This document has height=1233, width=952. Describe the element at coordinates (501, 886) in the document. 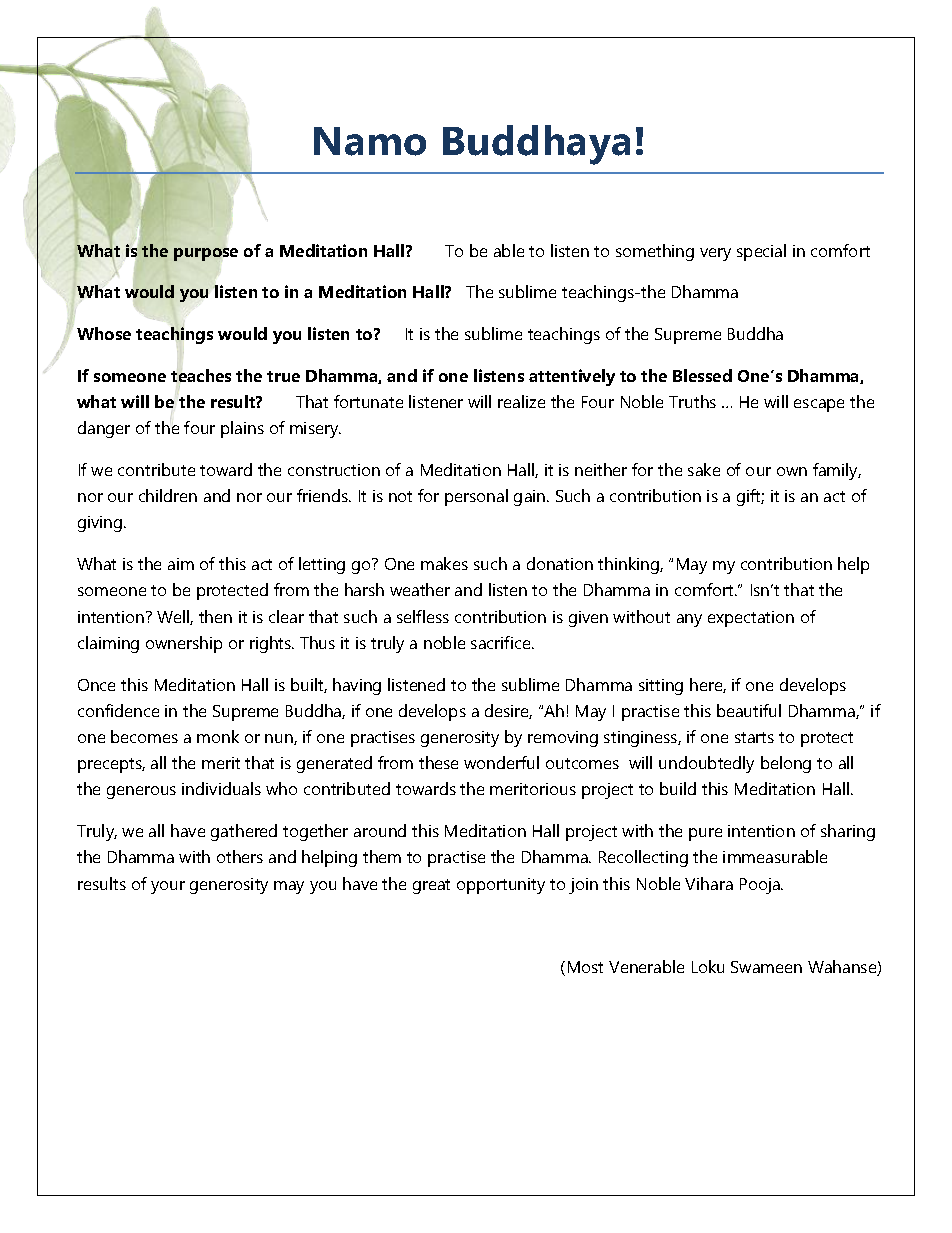

I see `opportunity` at that location.
